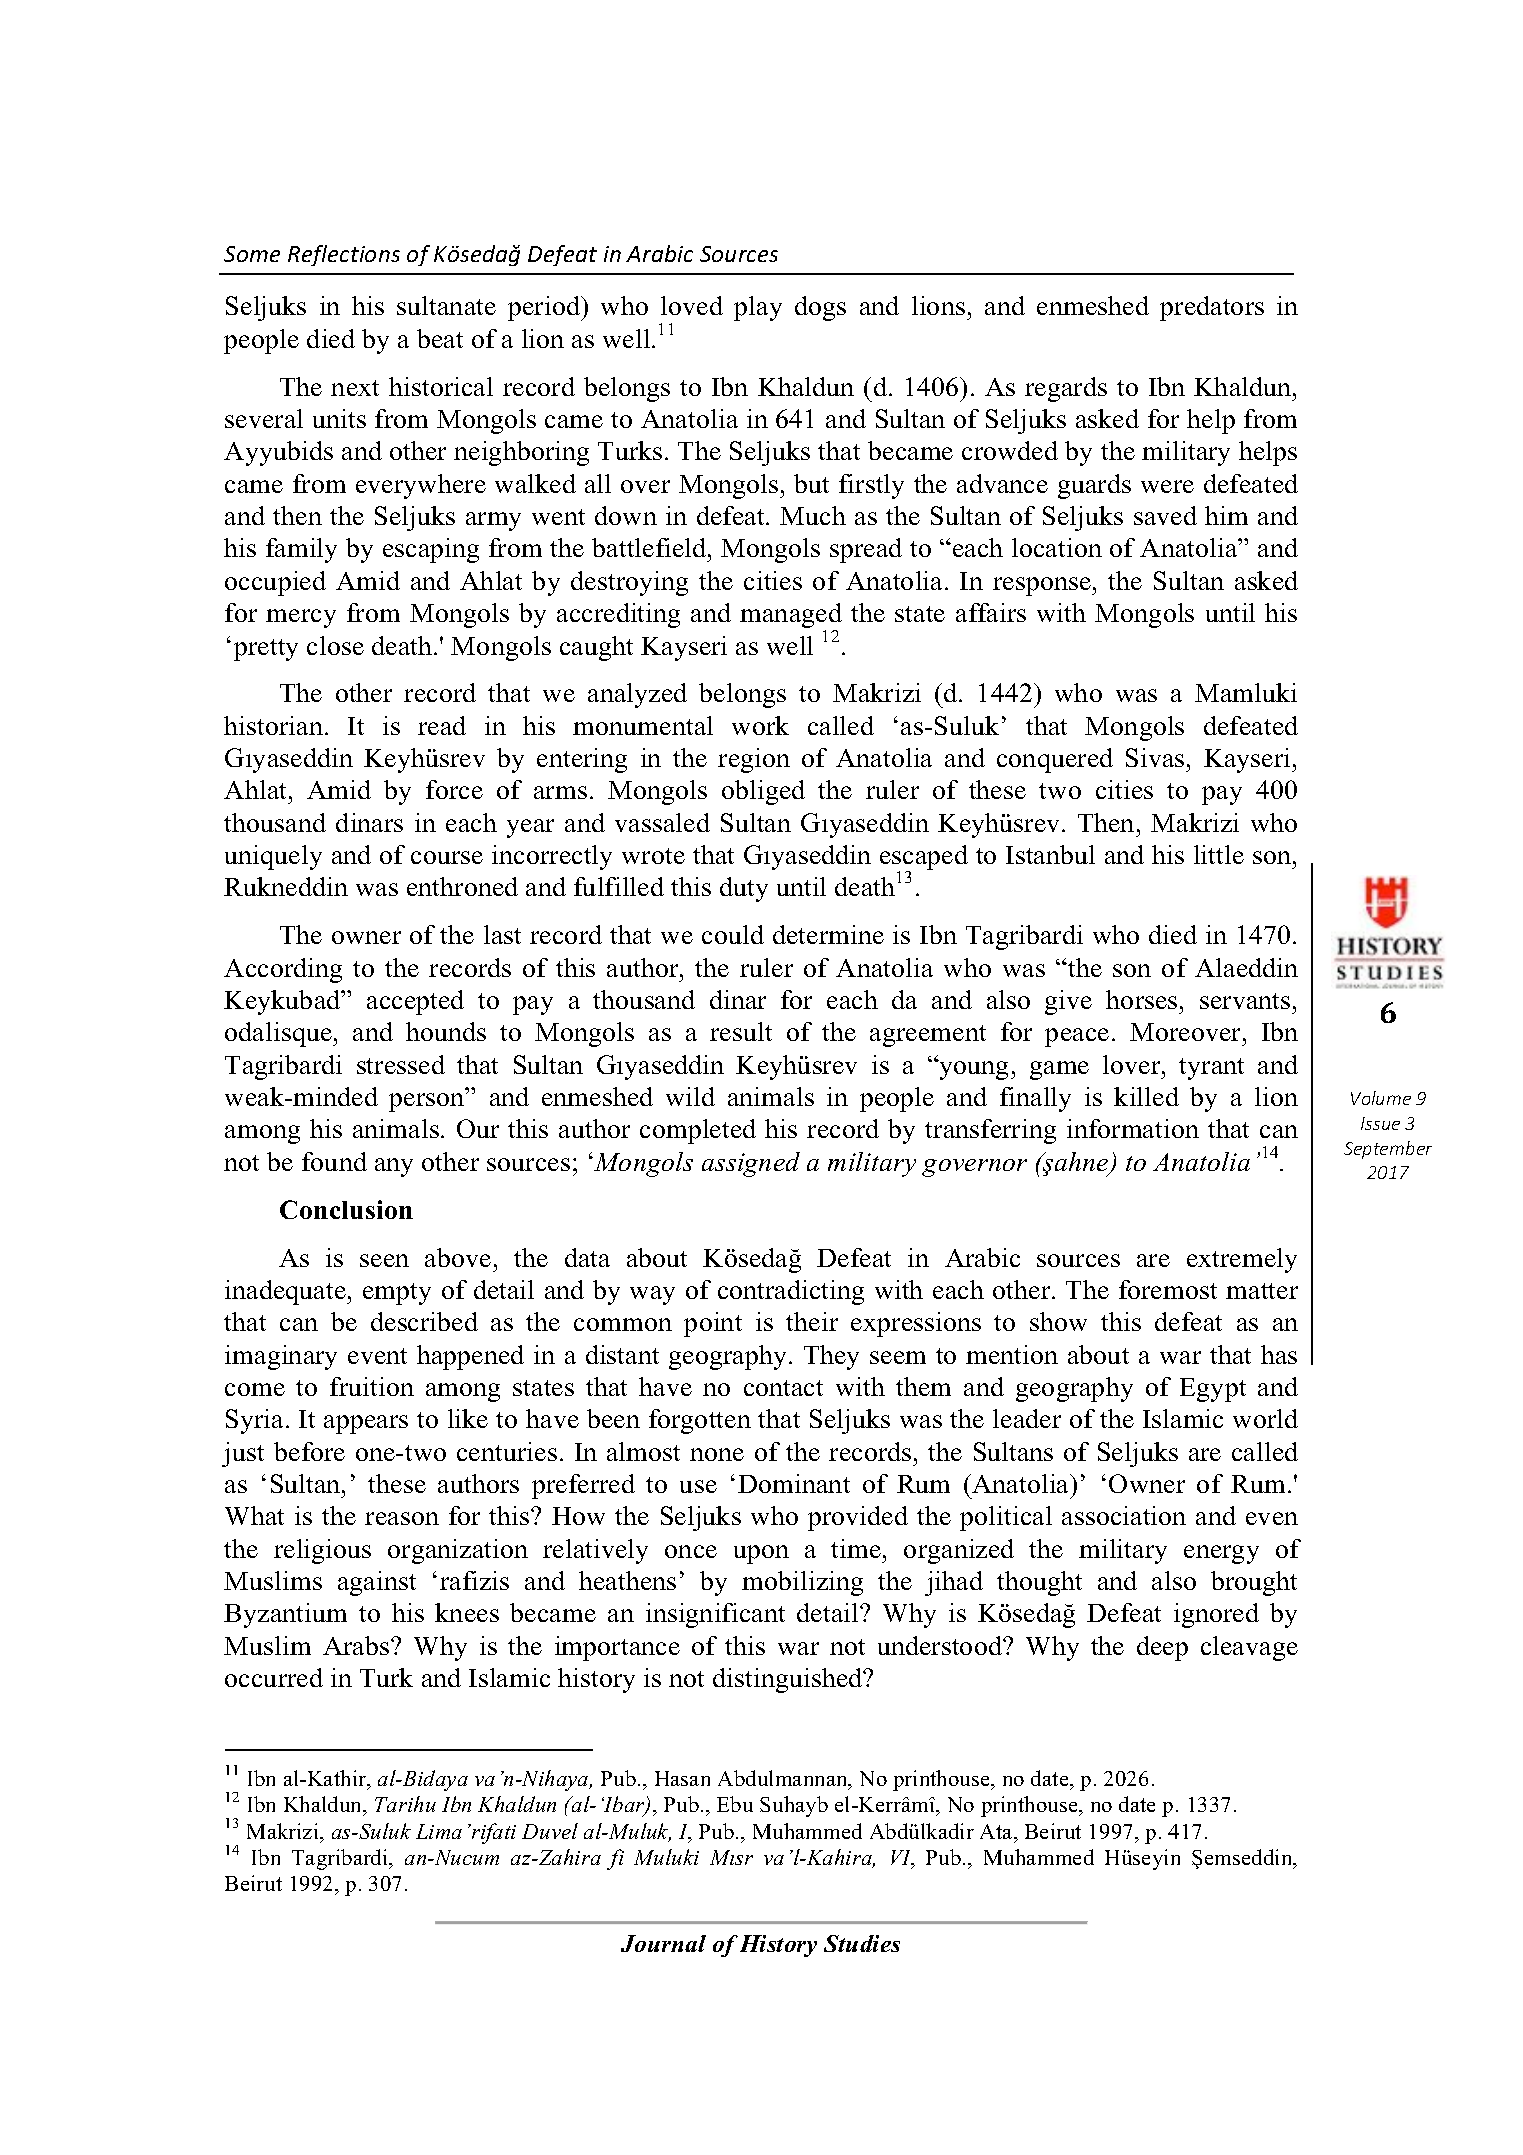  What do you see at coordinates (1213, 1390) in the screenshot?
I see `Egypt` at bounding box center [1213, 1390].
